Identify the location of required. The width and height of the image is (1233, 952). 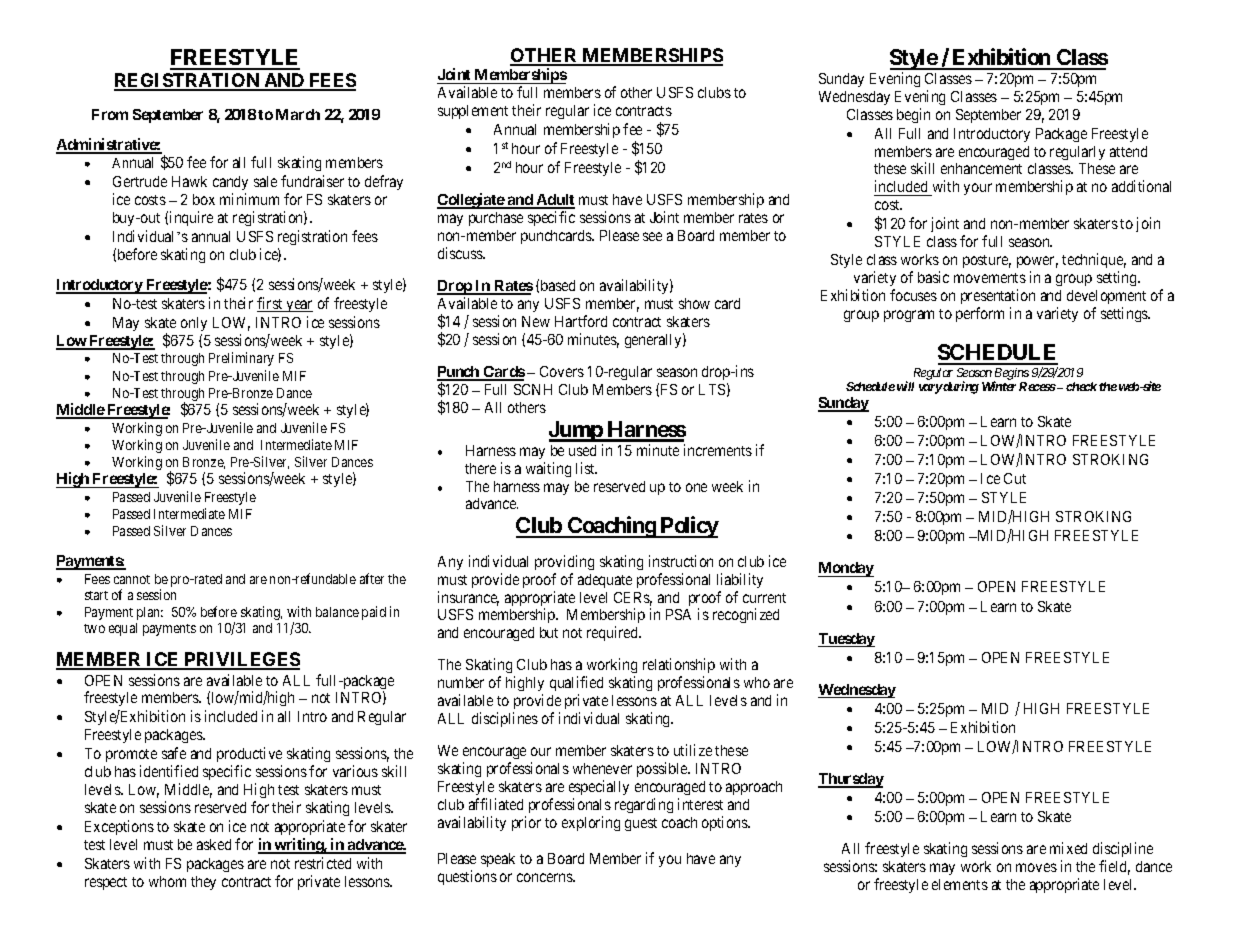
(614, 633).
